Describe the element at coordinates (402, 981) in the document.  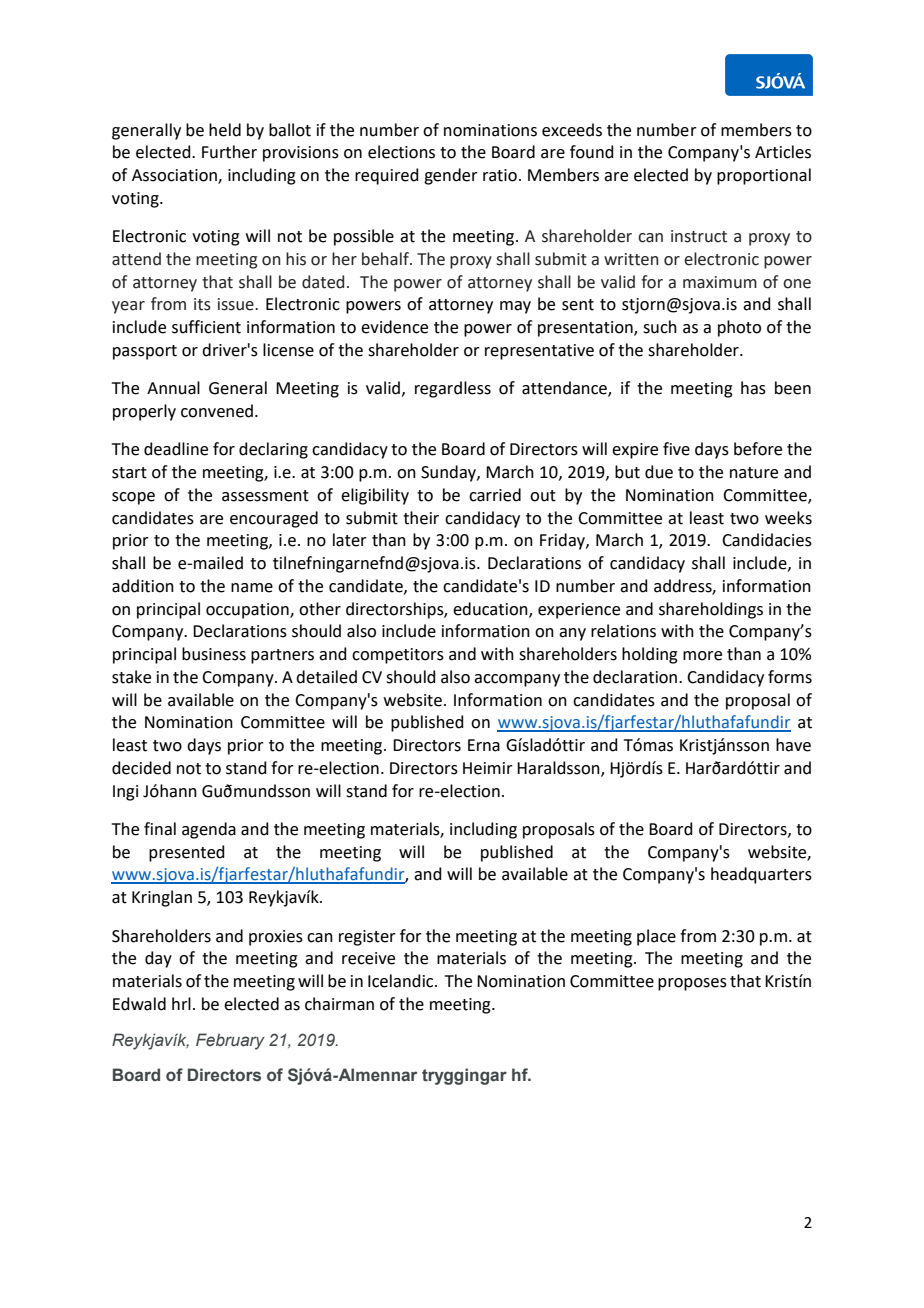
I see `Icelandic` at that location.
